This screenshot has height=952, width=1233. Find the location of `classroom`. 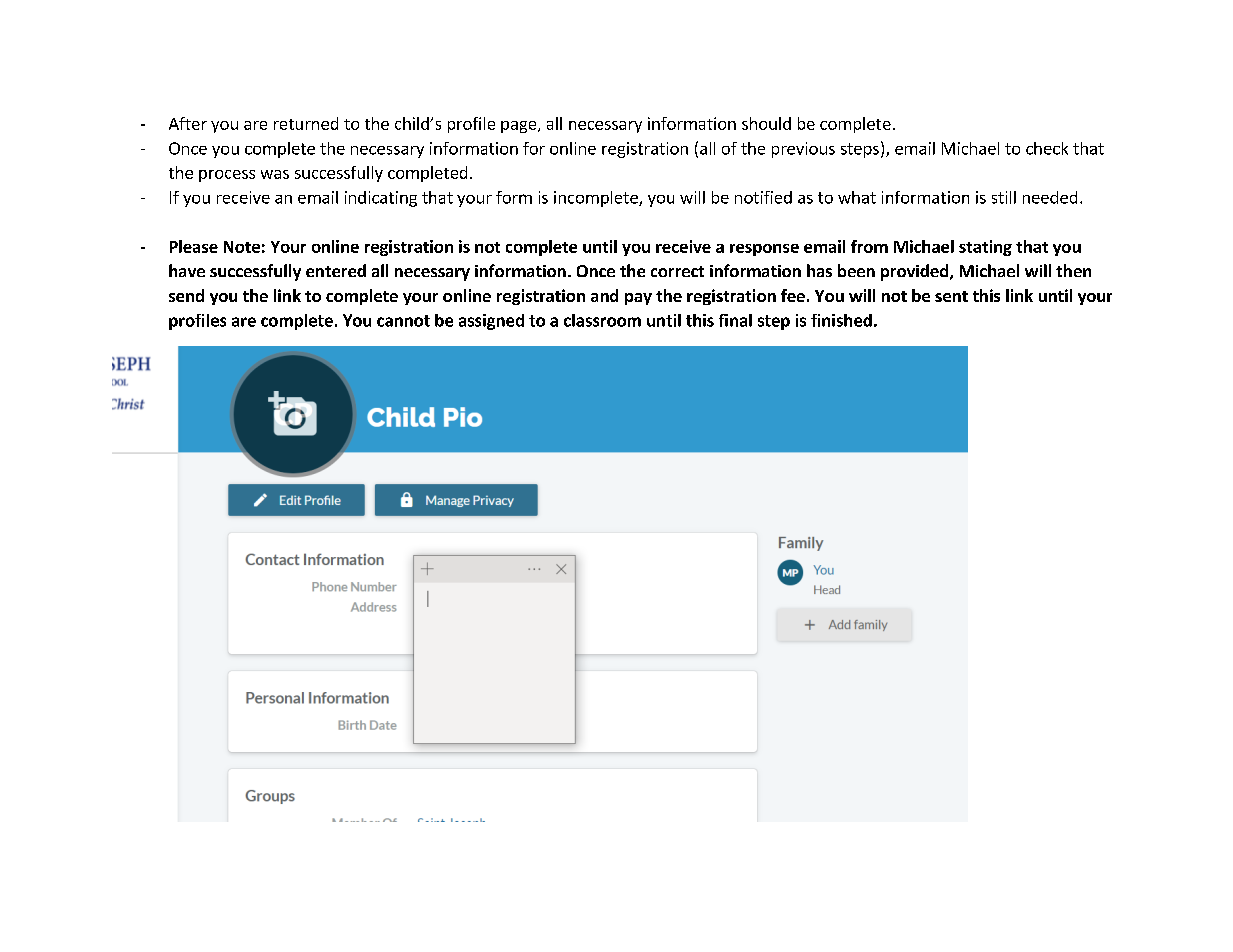

classroom is located at coordinates (602, 320).
